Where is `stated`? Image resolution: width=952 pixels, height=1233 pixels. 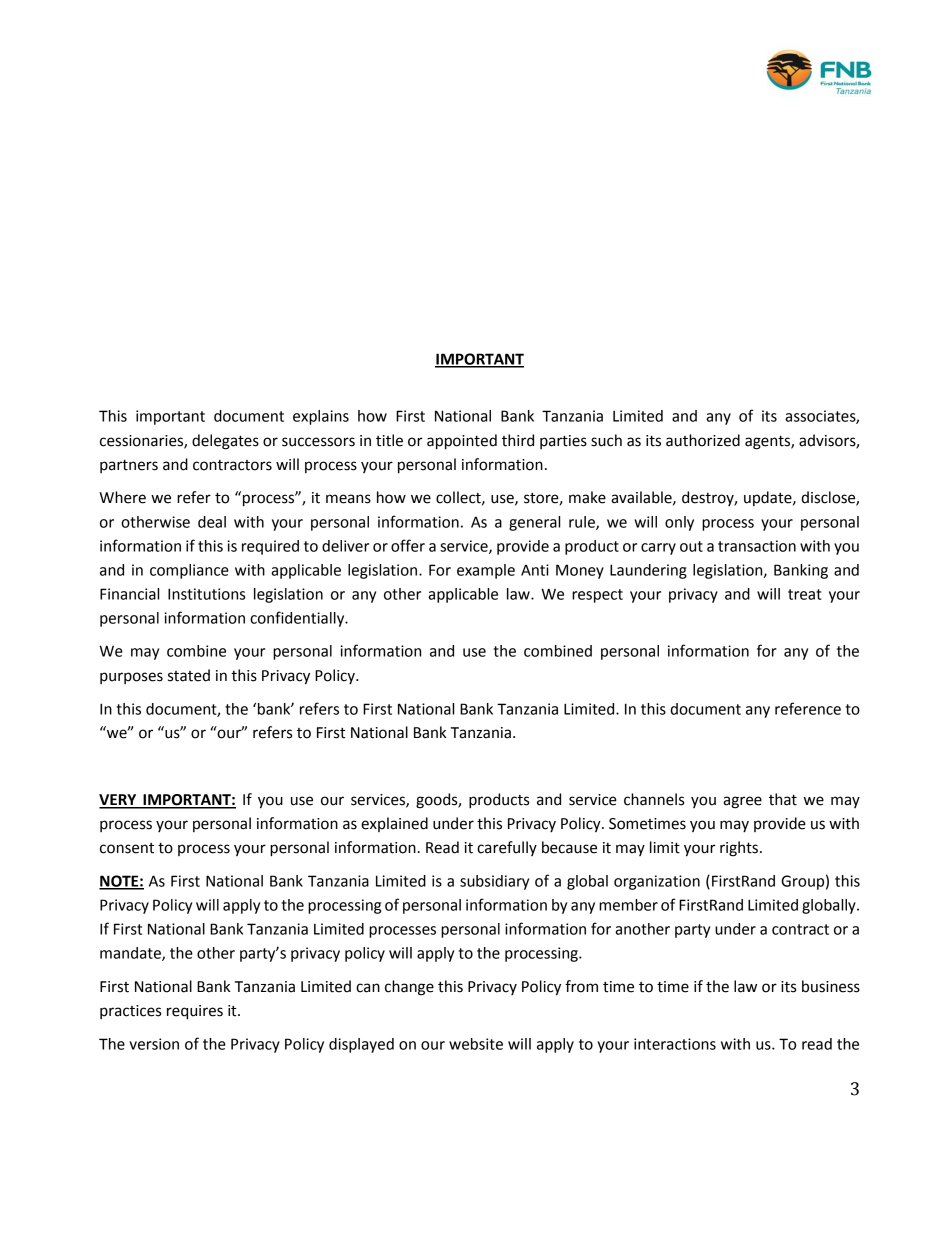
stated is located at coordinates (189, 675).
